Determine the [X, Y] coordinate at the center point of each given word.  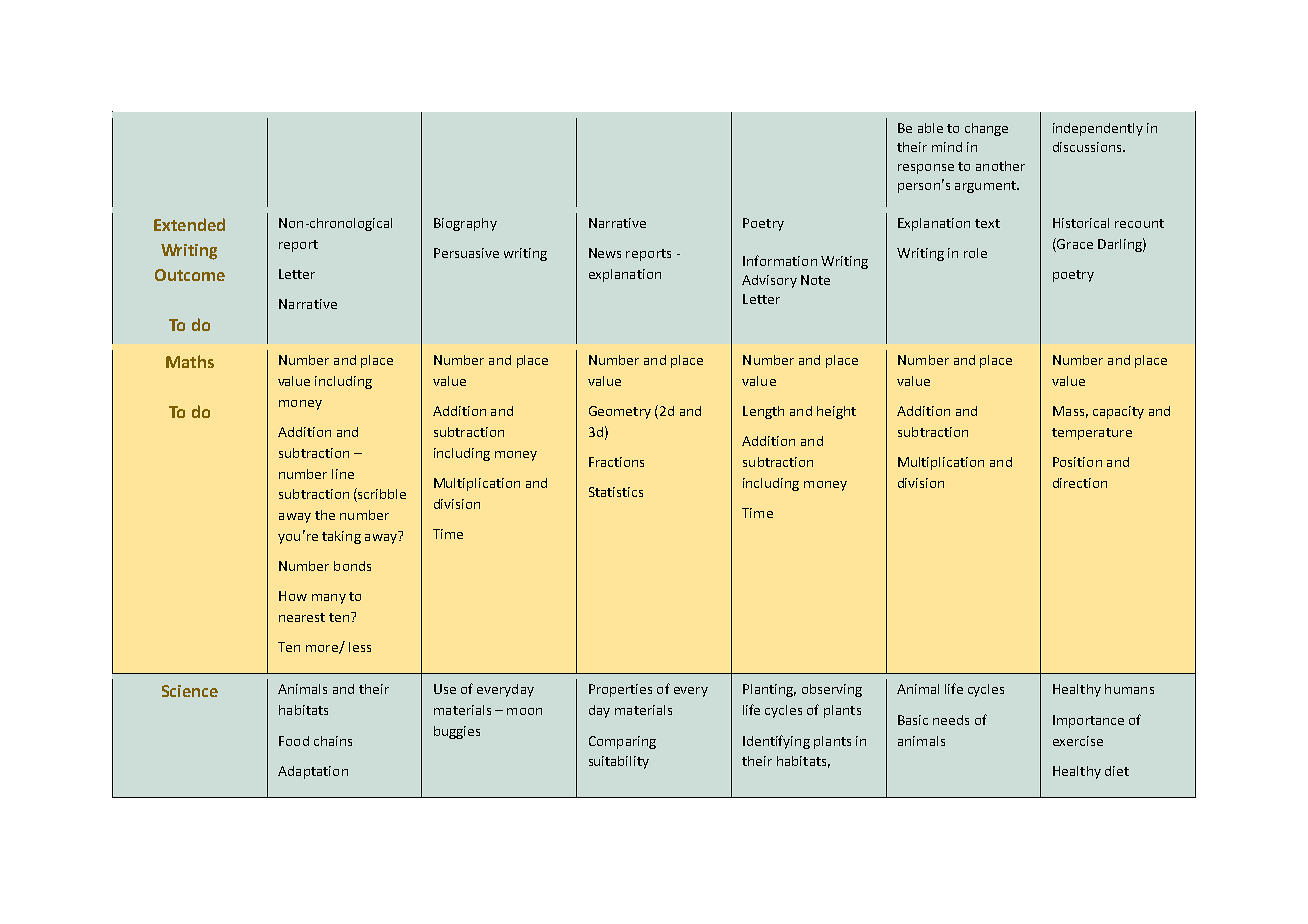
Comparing [622, 742]
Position [1077, 462]
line [343, 474]
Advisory [769, 281]
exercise [1078, 741]
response [926, 169]
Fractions [616, 462]
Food [294, 741]
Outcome [190, 275]
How [293, 596]
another [1000, 166]
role [975, 253]
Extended [189, 224]
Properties [620, 690]
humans [1129, 689]
